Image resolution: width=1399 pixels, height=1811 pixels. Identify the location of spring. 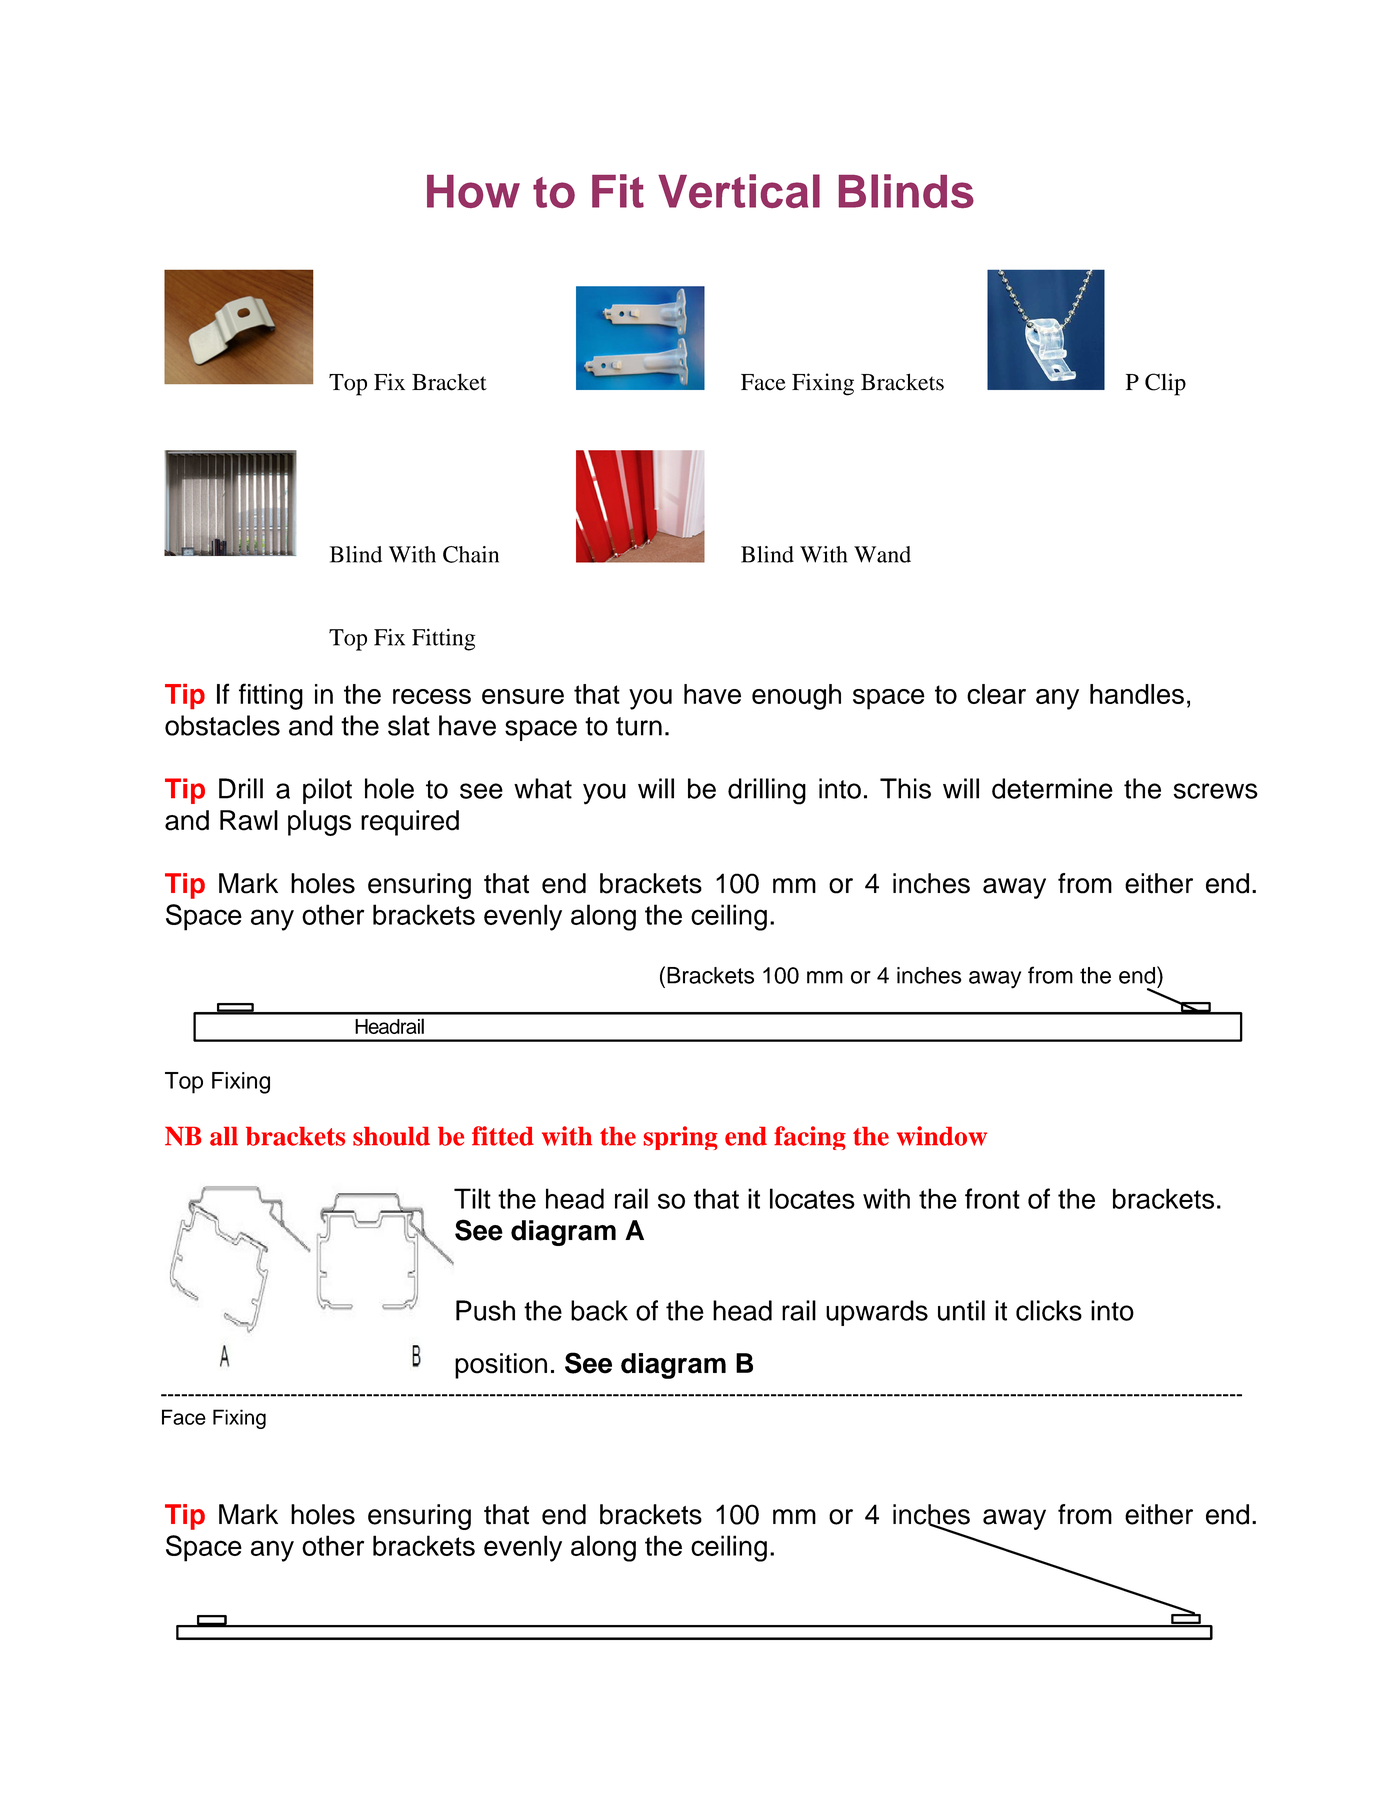
(680, 1138).
